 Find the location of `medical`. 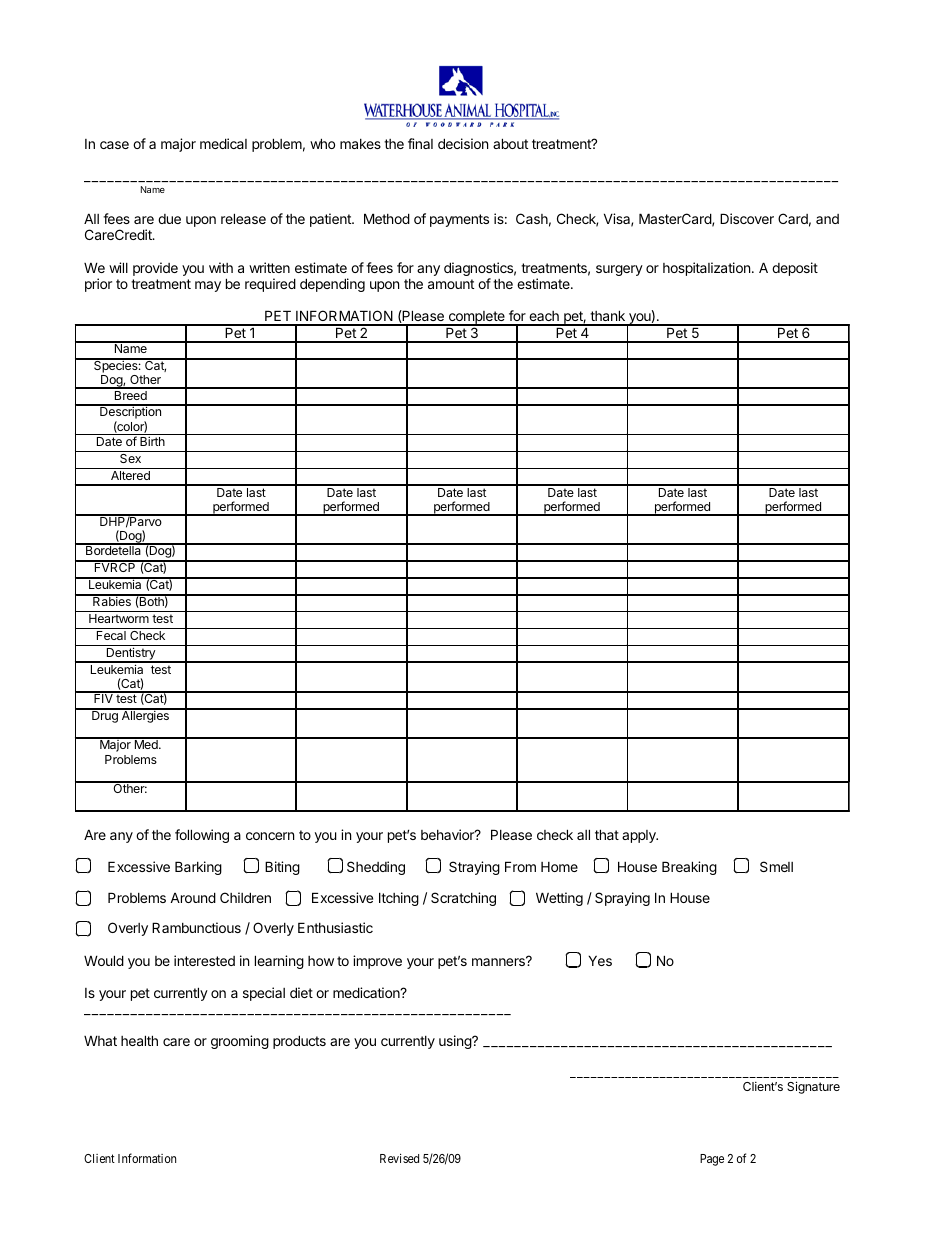

medical is located at coordinates (223, 143).
